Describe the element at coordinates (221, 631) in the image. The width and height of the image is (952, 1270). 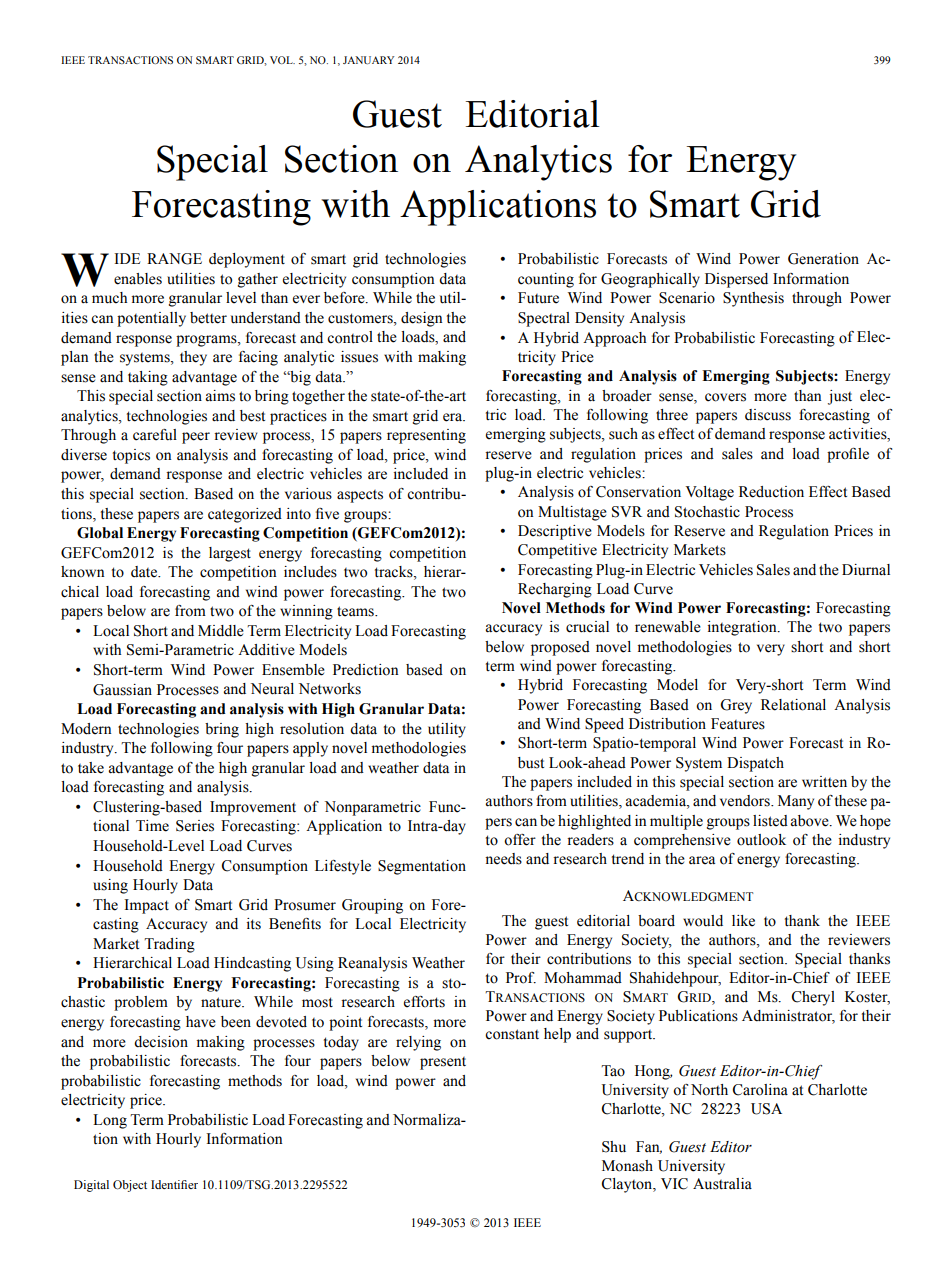
I see `Middle` at that location.
